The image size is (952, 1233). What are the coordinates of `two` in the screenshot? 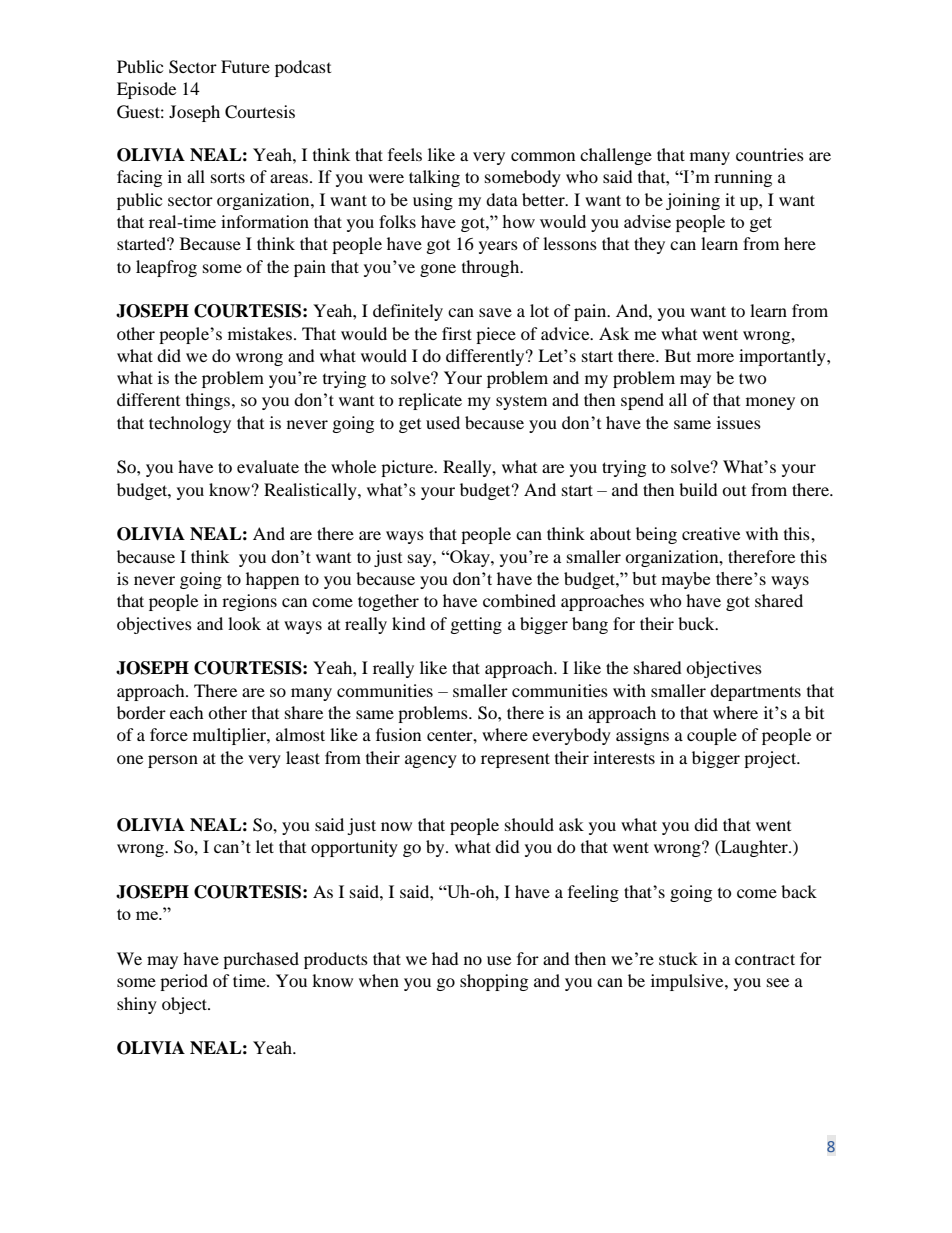 It's located at (753, 378).
